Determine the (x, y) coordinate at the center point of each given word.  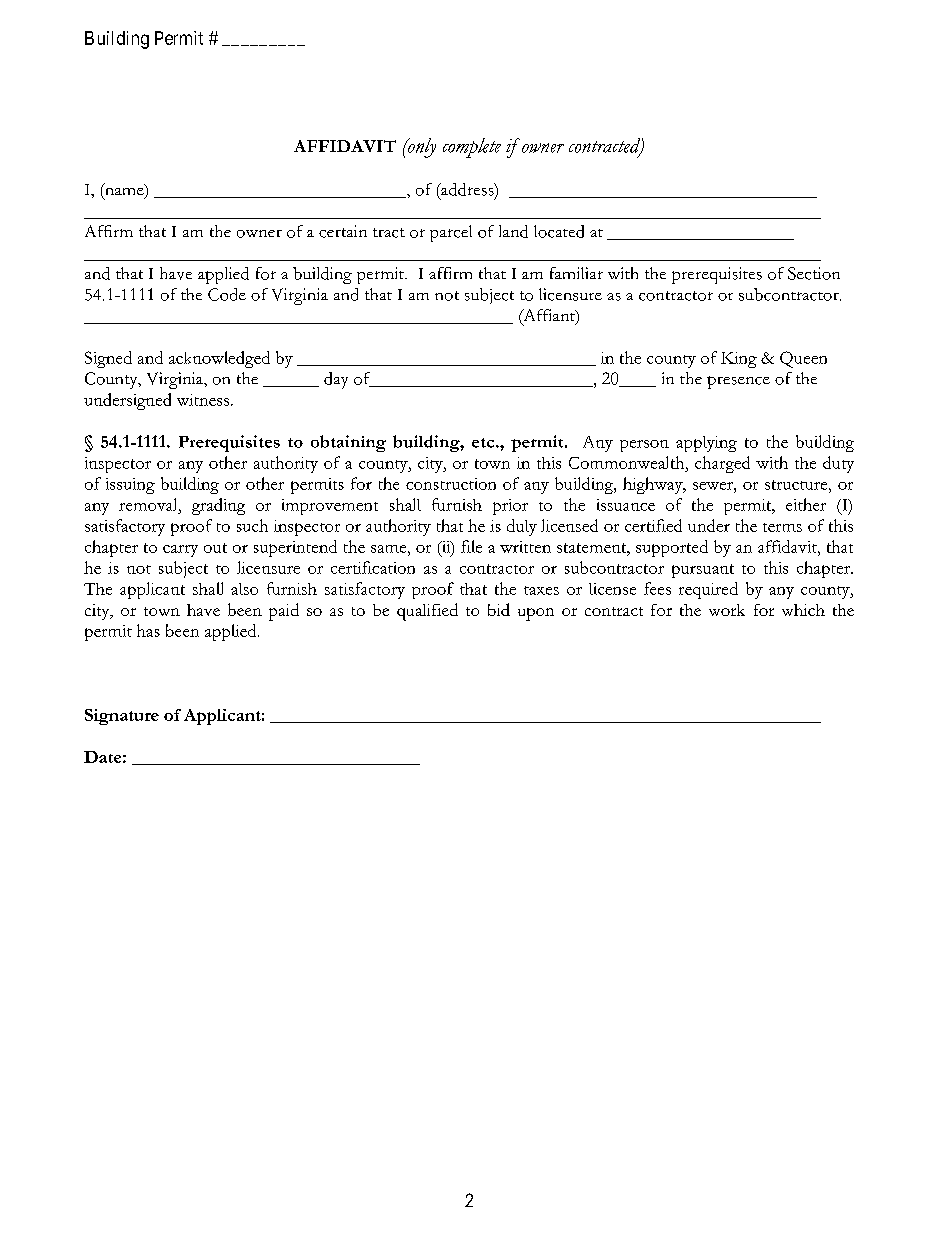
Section (814, 273)
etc (484, 443)
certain (343, 231)
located (559, 231)
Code (227, 294)
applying (706, 444)
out (215, 548)
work (727, 610)
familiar (576, 273)
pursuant (703, 571)
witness (204, 400)
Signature (122, 717)
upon (536, 614)
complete (472, 148)
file (471, 546)
